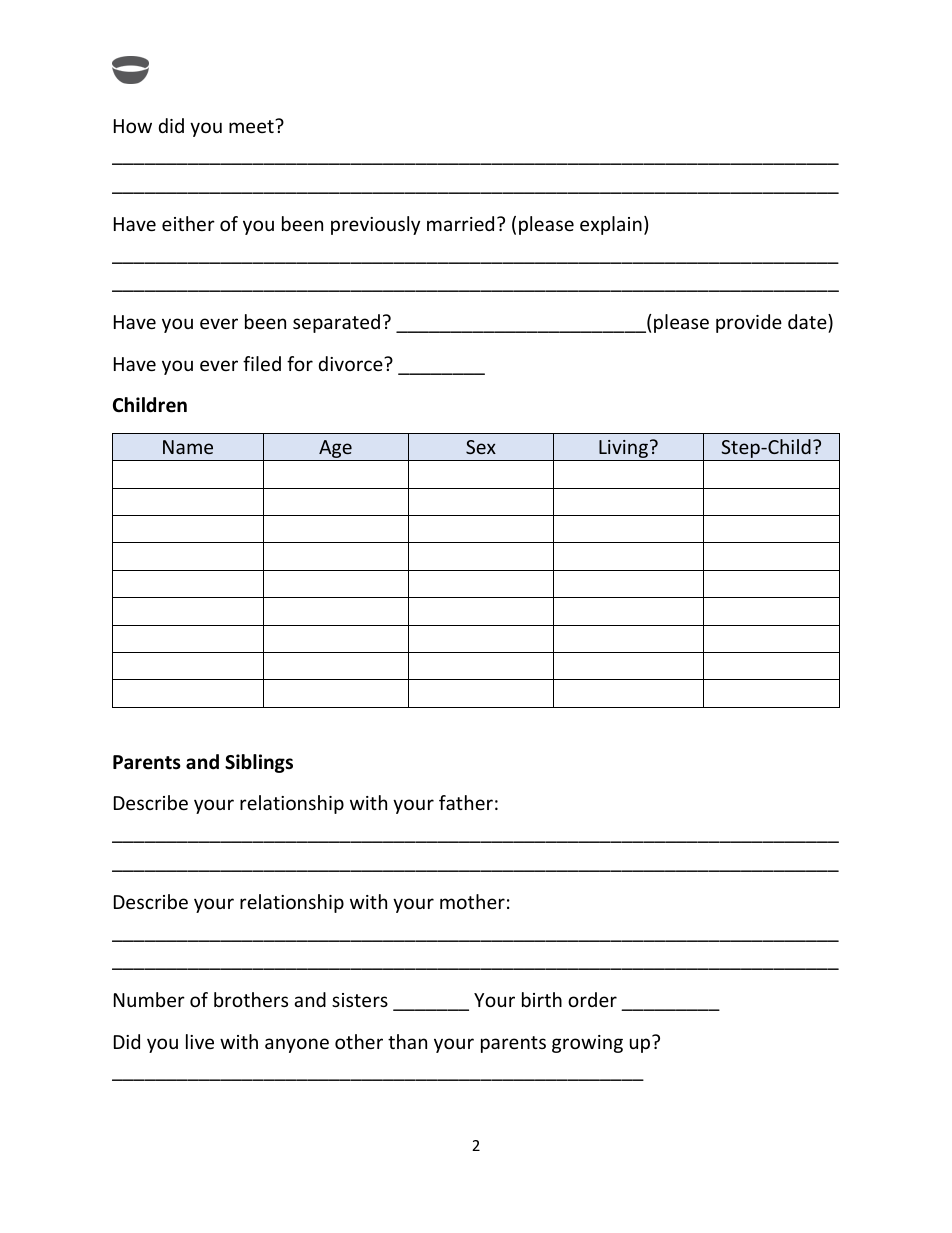 The height and width of the screenshot is (1233, 952). I want to click on Sex, so click(481, 447).
